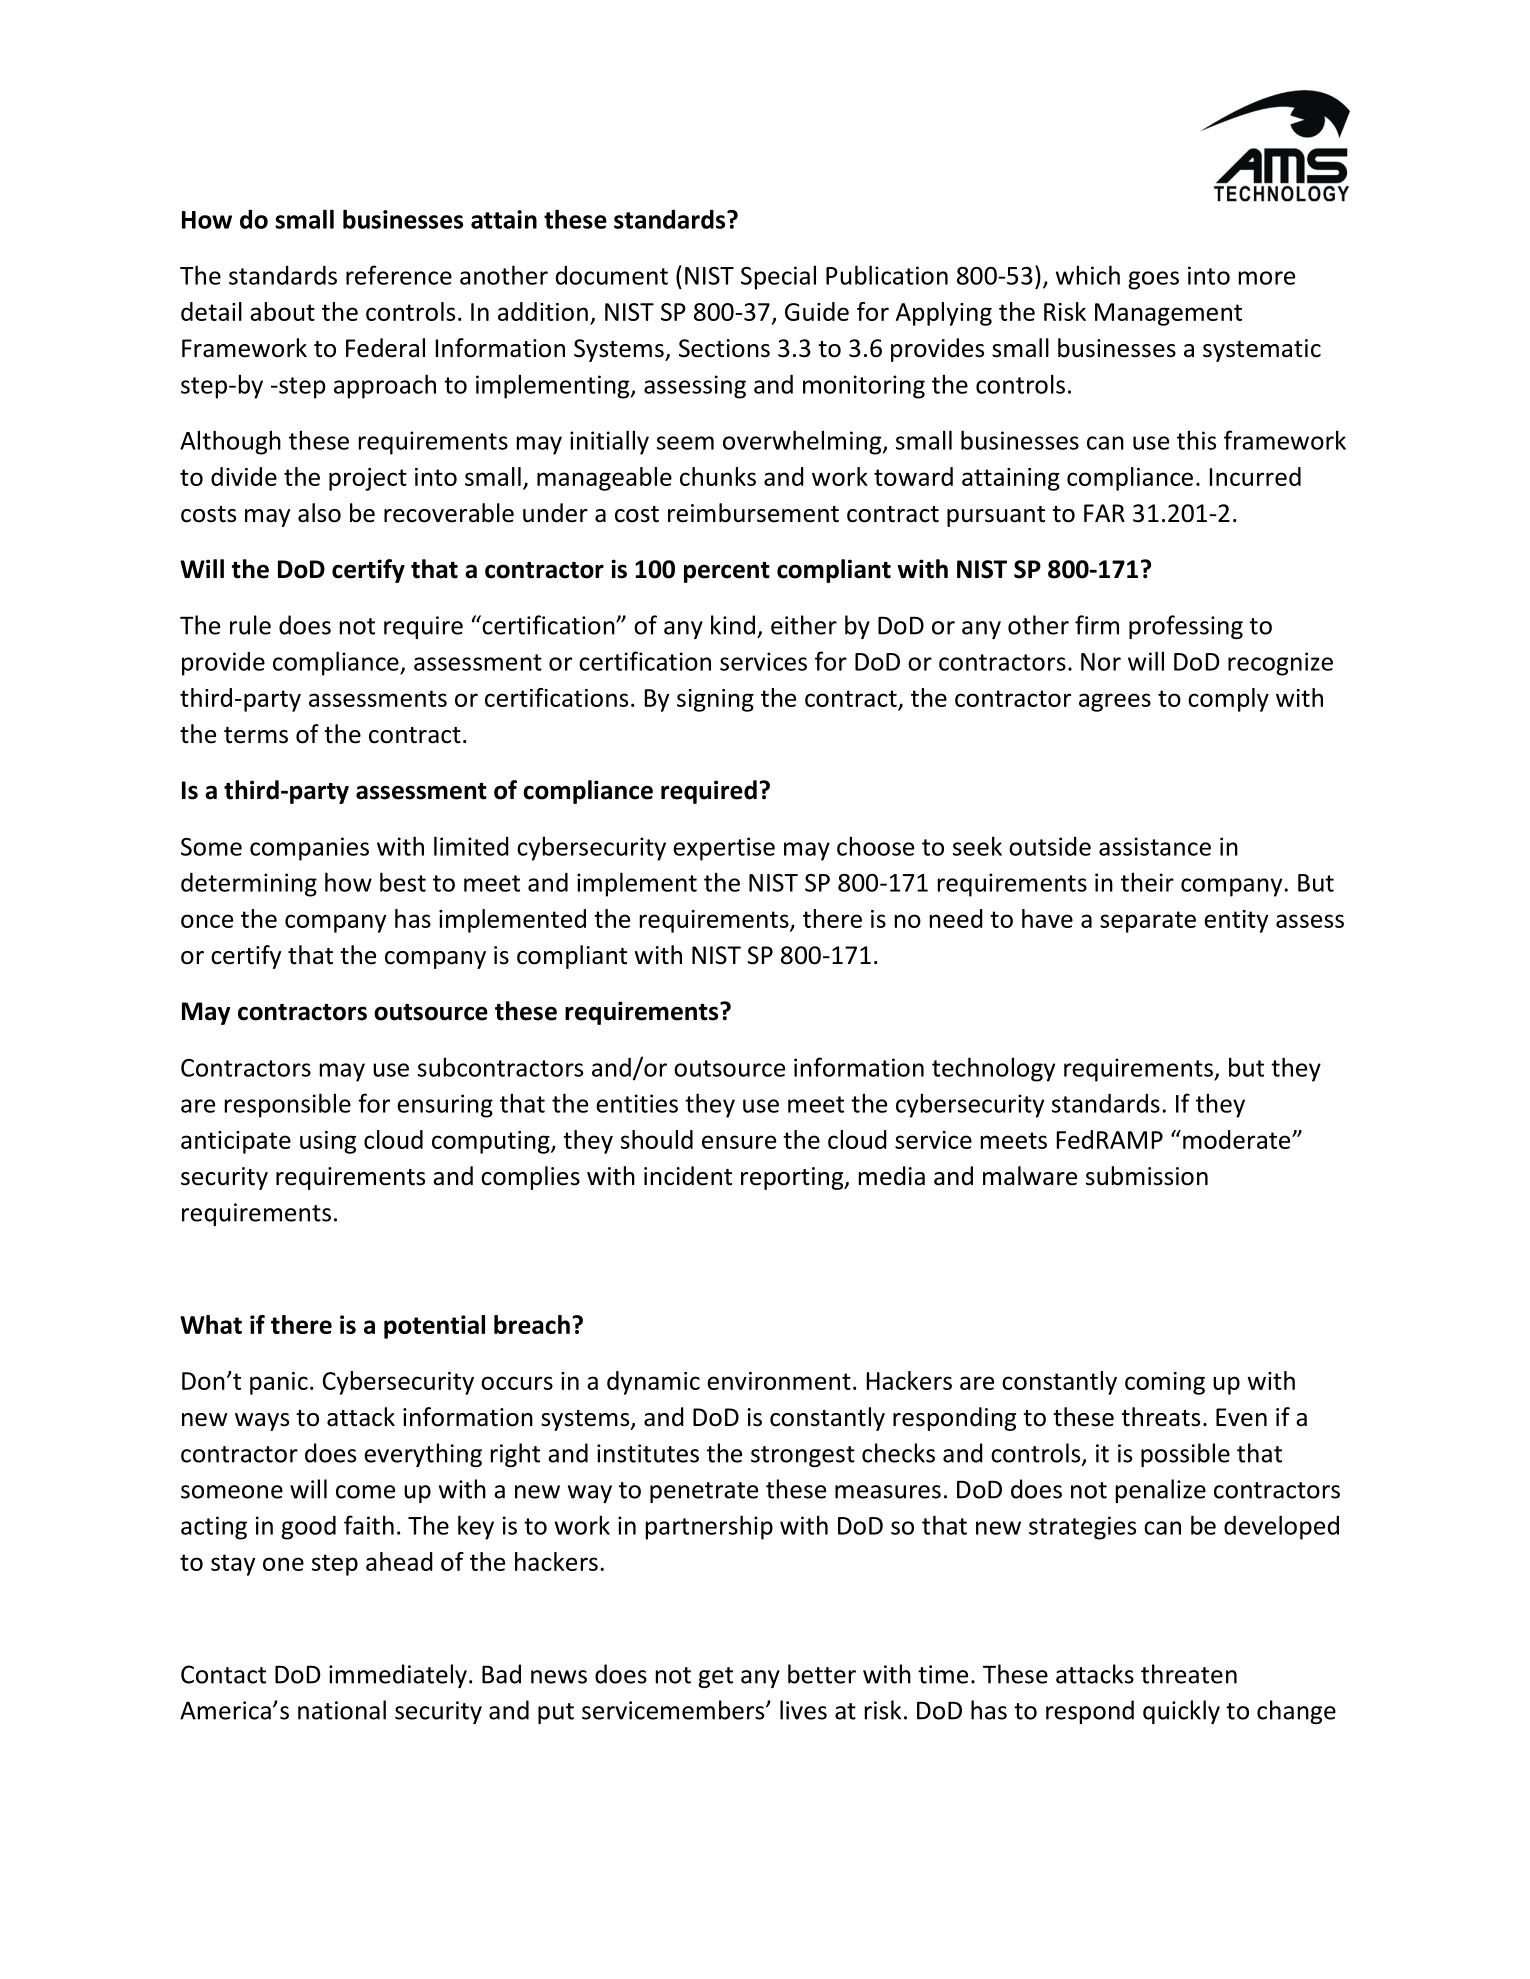  What do you see at coordinates (342, 1710) in the document?
I see `national` at bounding box center [342, 1710].
